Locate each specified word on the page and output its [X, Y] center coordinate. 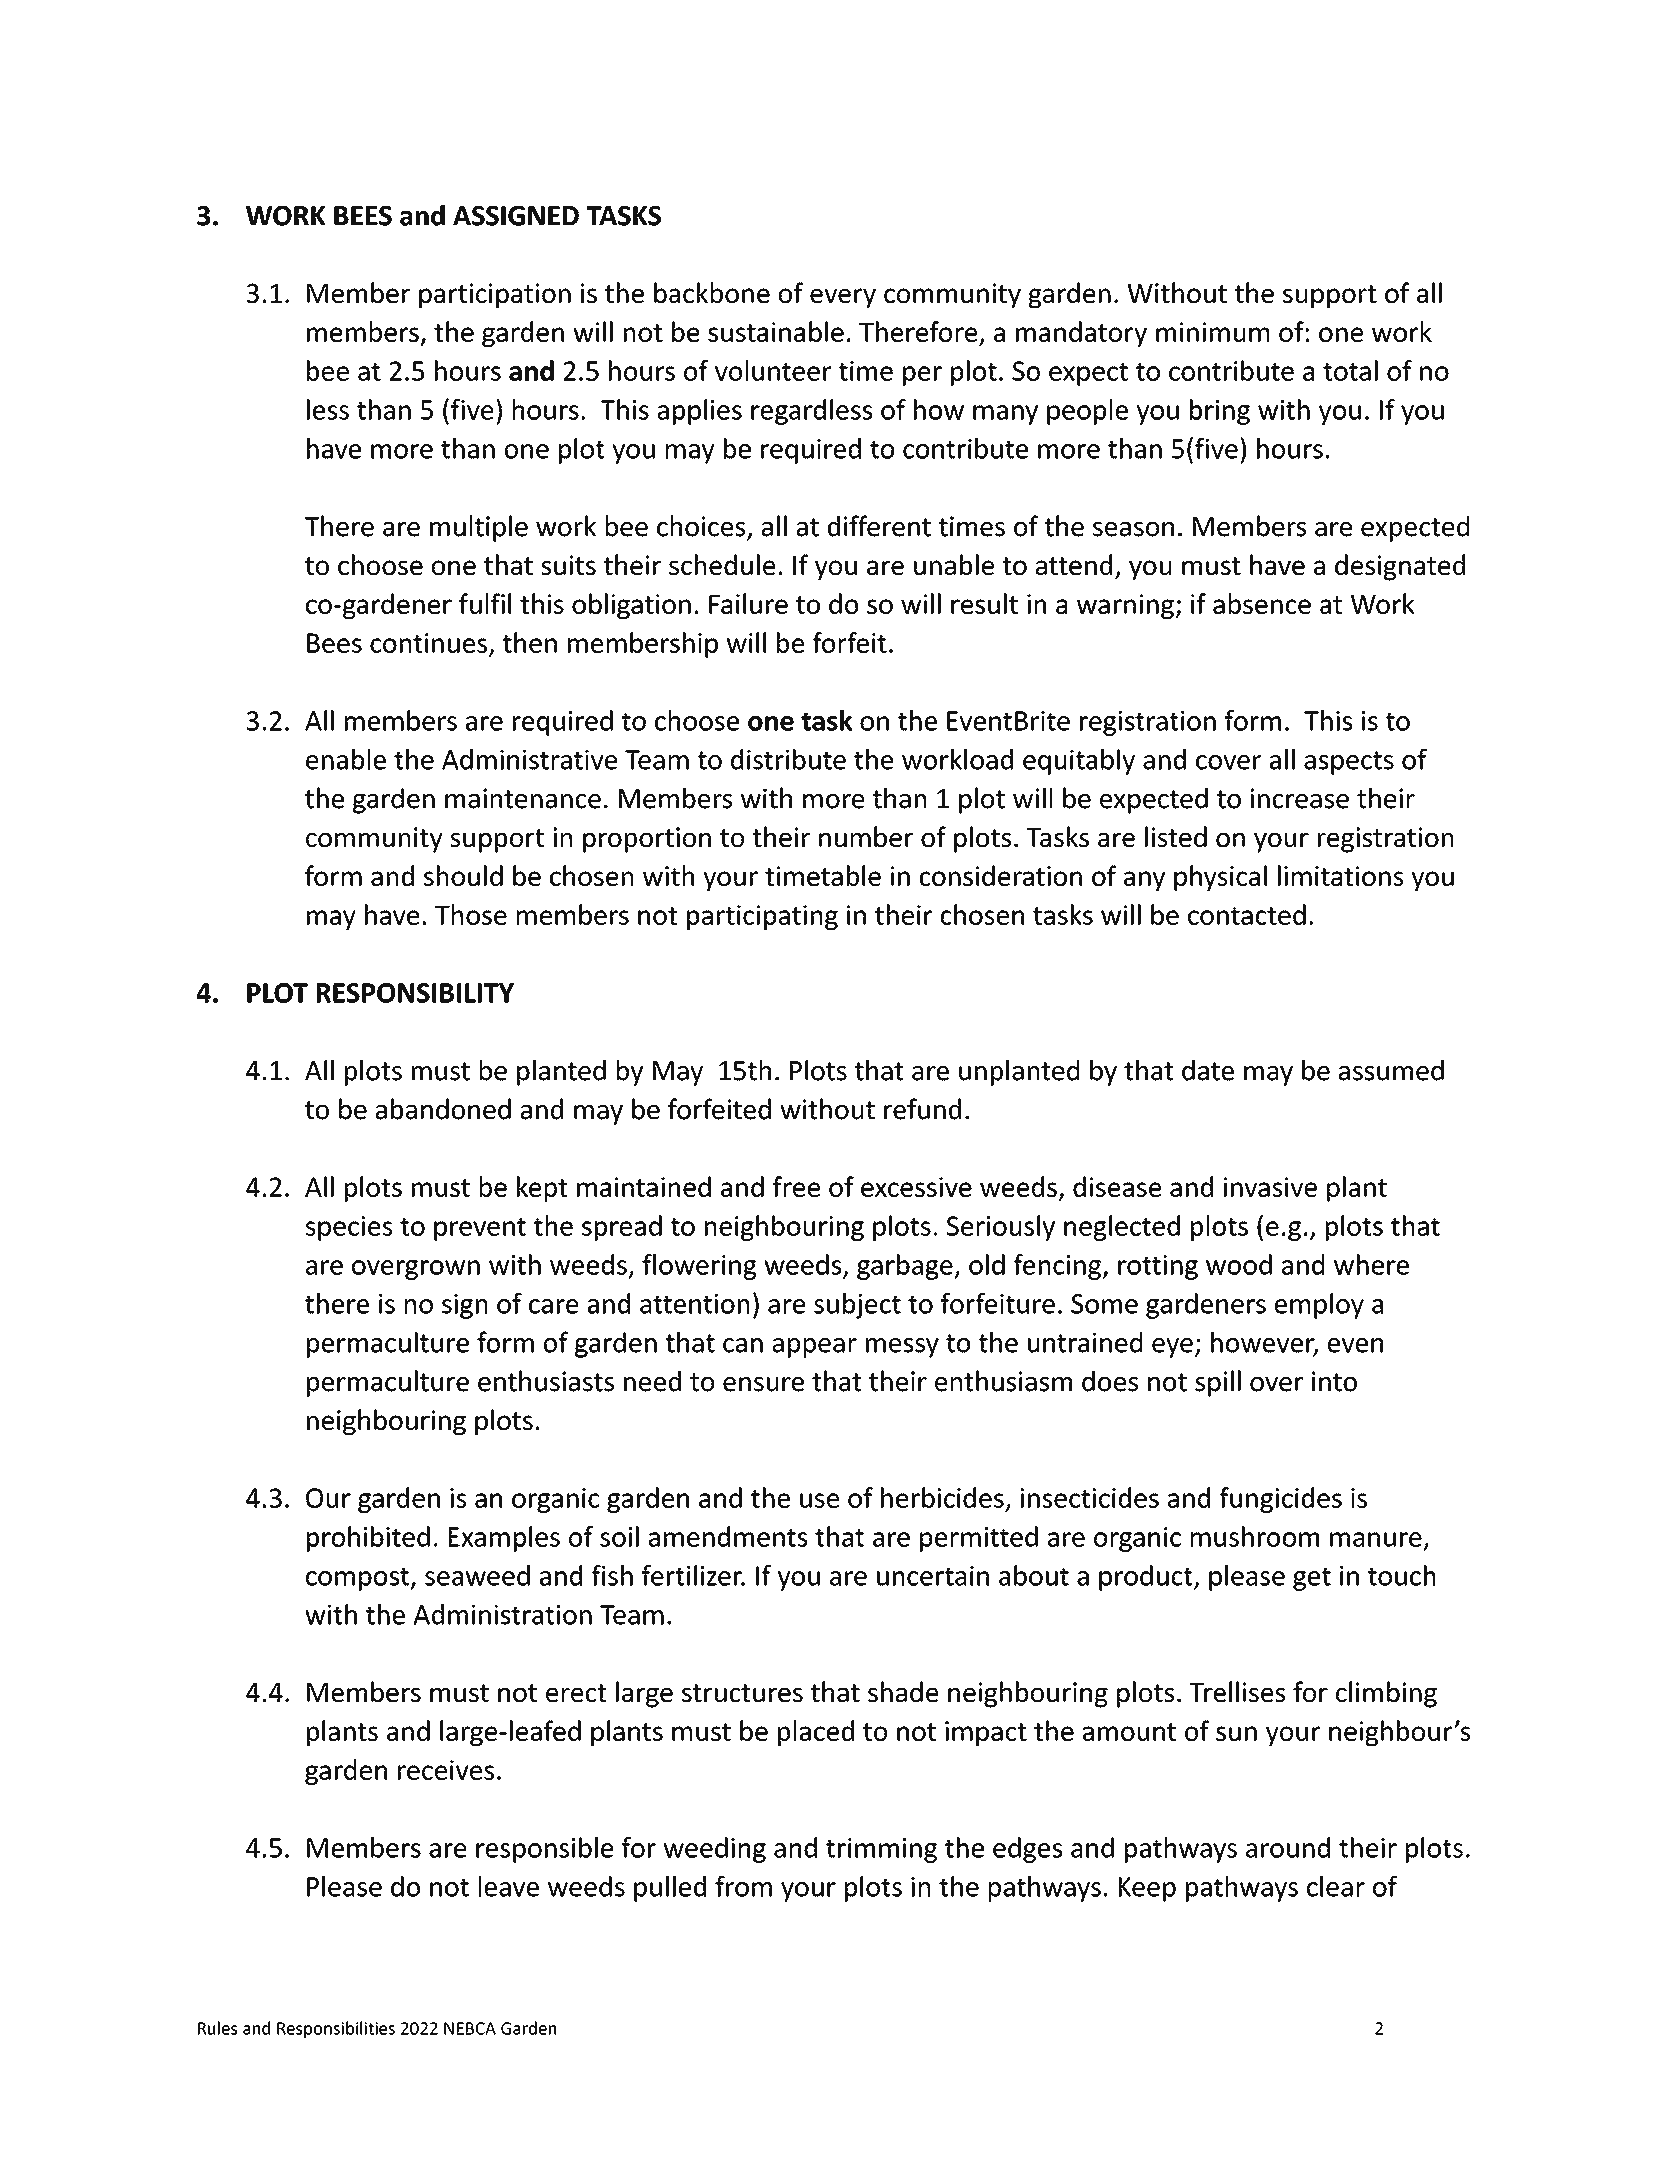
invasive [1270, 1187]
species [349, 1228]
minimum [1212, 332]
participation [495, 295]
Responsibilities [336, 2029]
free [796, 1186]
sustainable [776, 331]
